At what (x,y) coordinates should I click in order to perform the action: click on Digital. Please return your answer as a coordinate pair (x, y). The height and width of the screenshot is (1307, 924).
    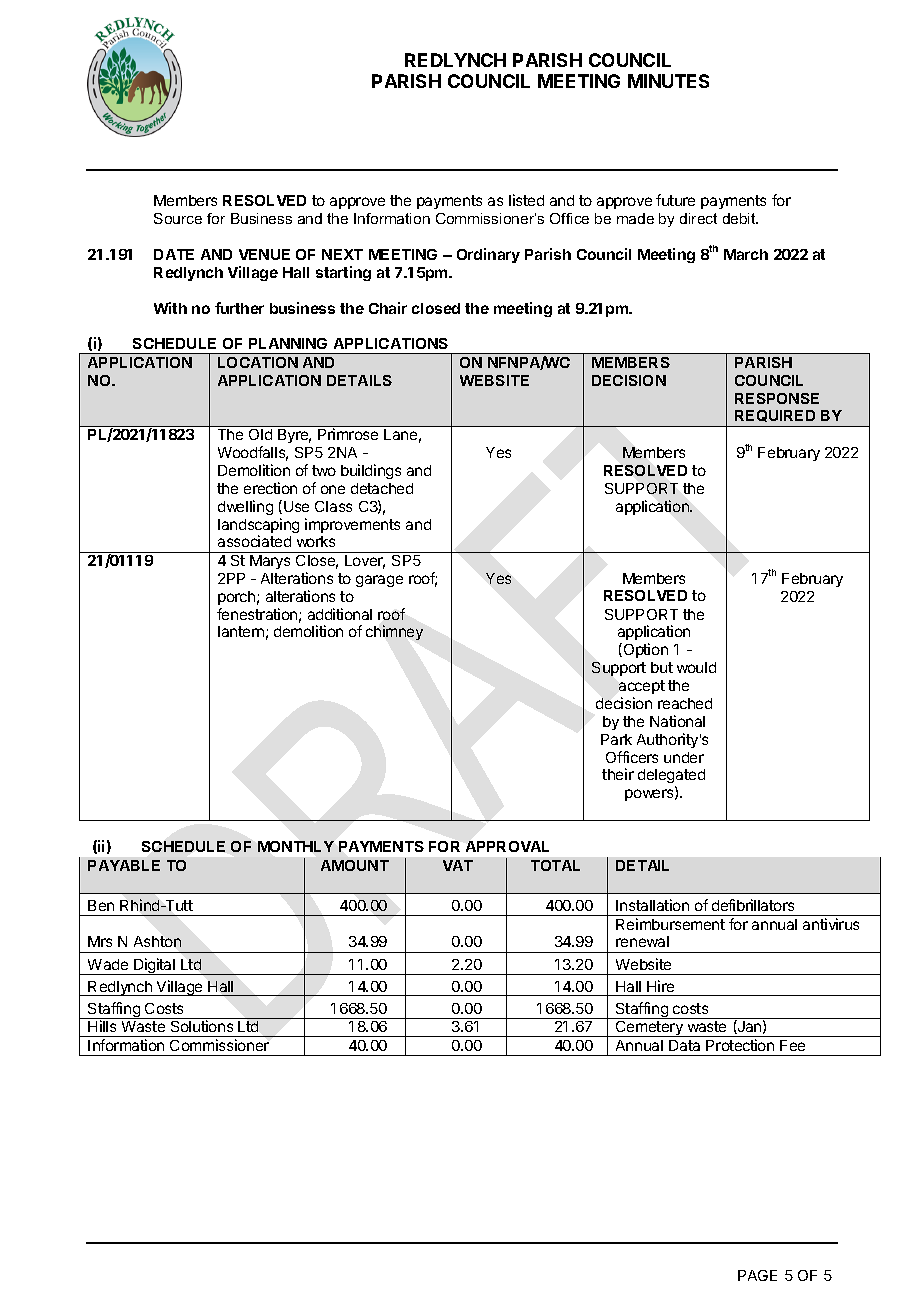
    Looking at the image, I should click on (154, 966).
